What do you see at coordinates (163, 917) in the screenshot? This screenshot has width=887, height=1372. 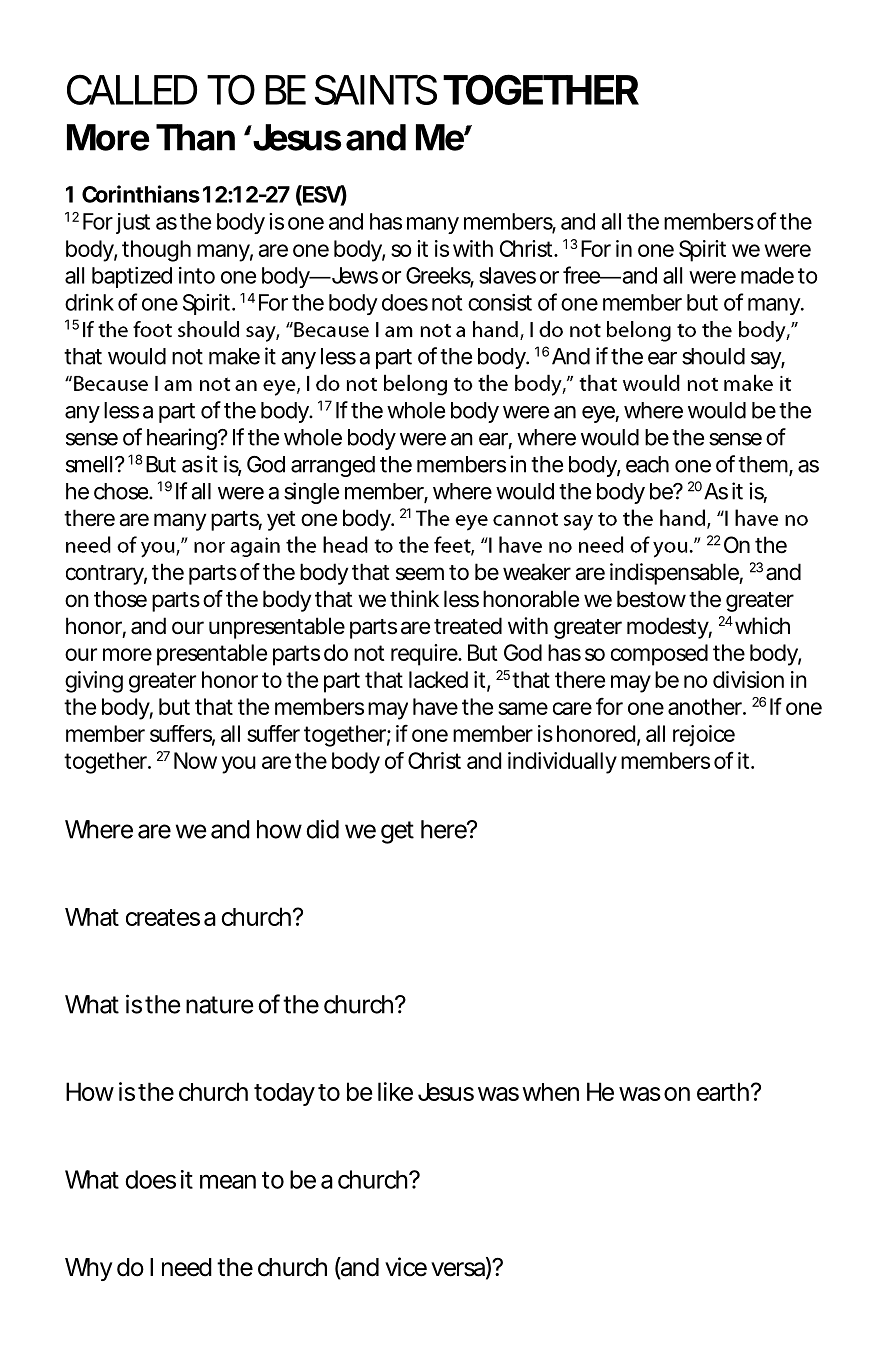 I see `creates` at bounding box center [163, 917].
